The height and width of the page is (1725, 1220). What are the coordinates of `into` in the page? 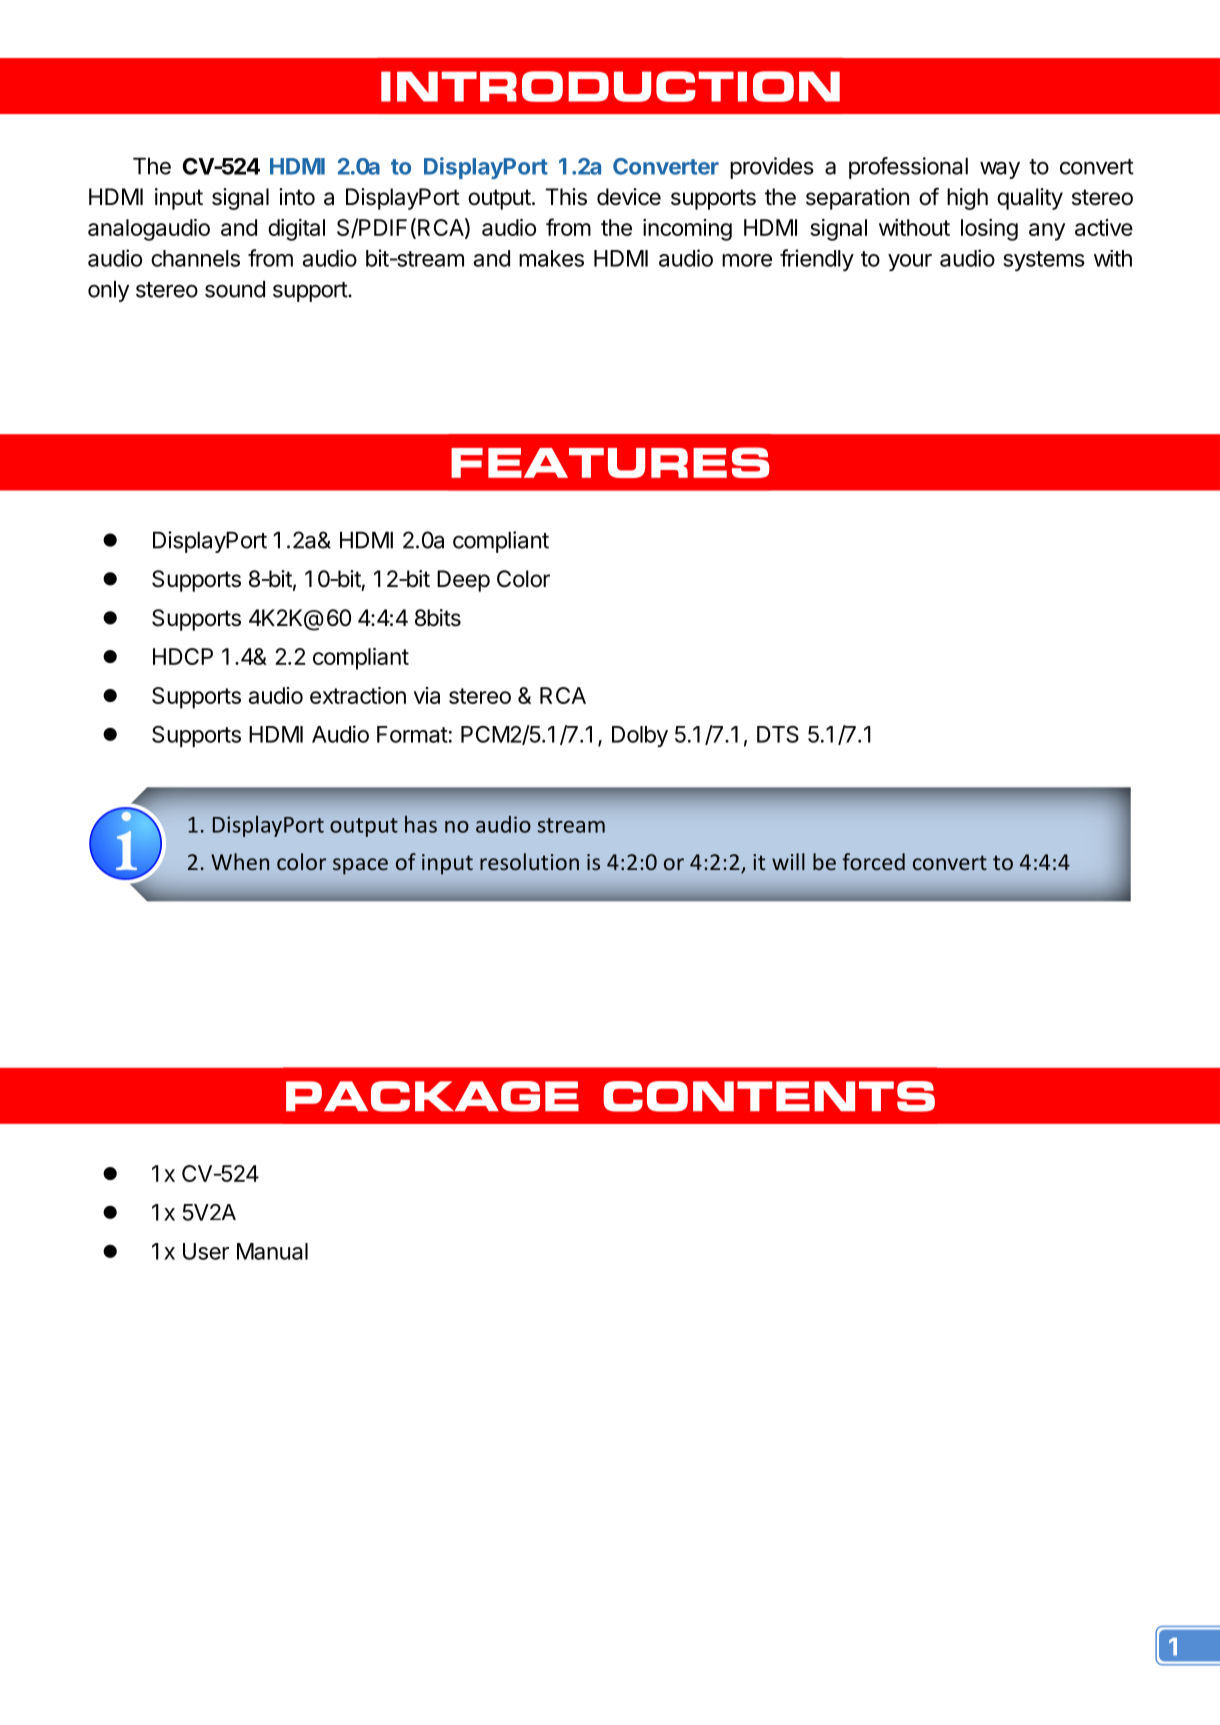 It's located at (297, 196).
